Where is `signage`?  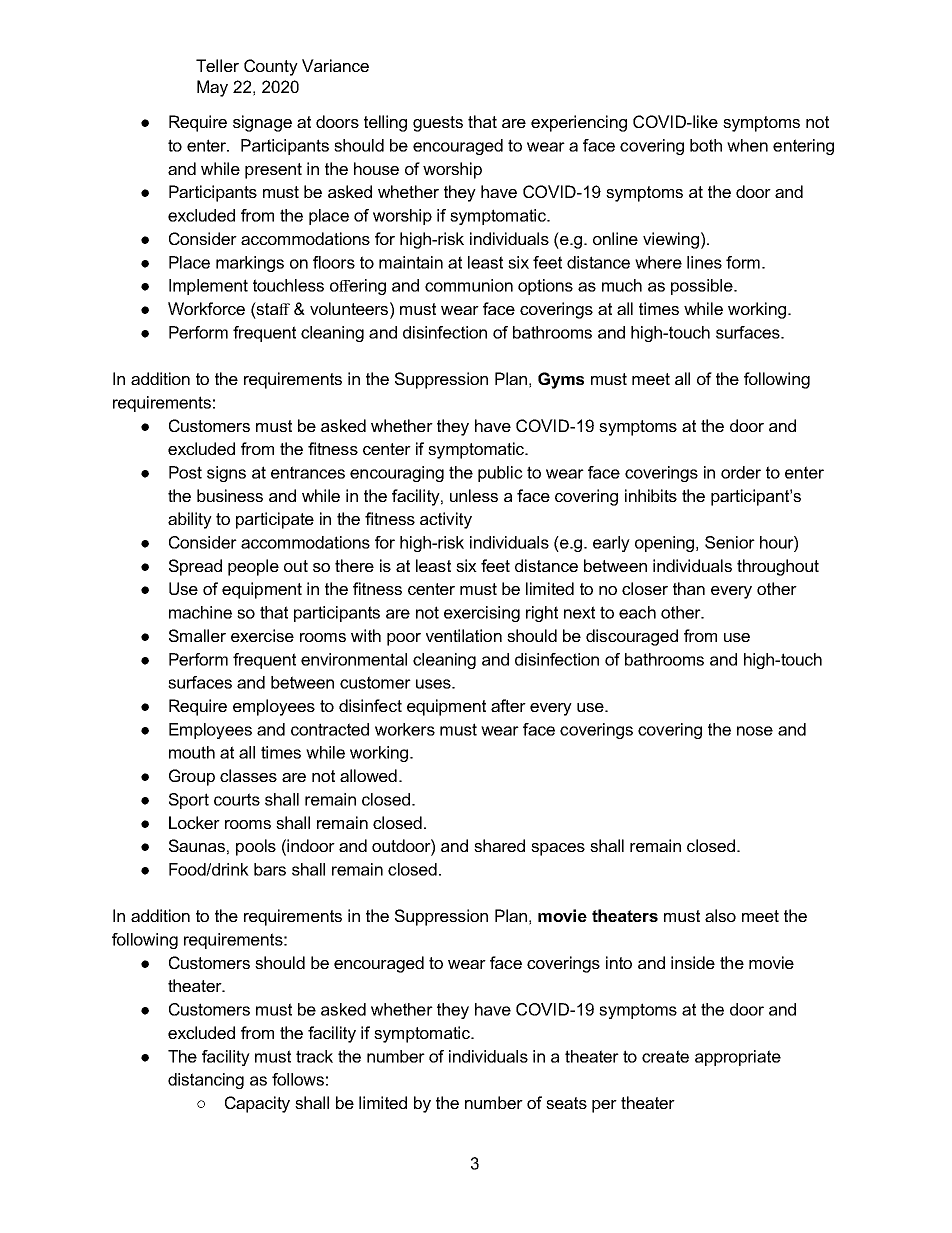
signage is located at coordinates (262, 123).
